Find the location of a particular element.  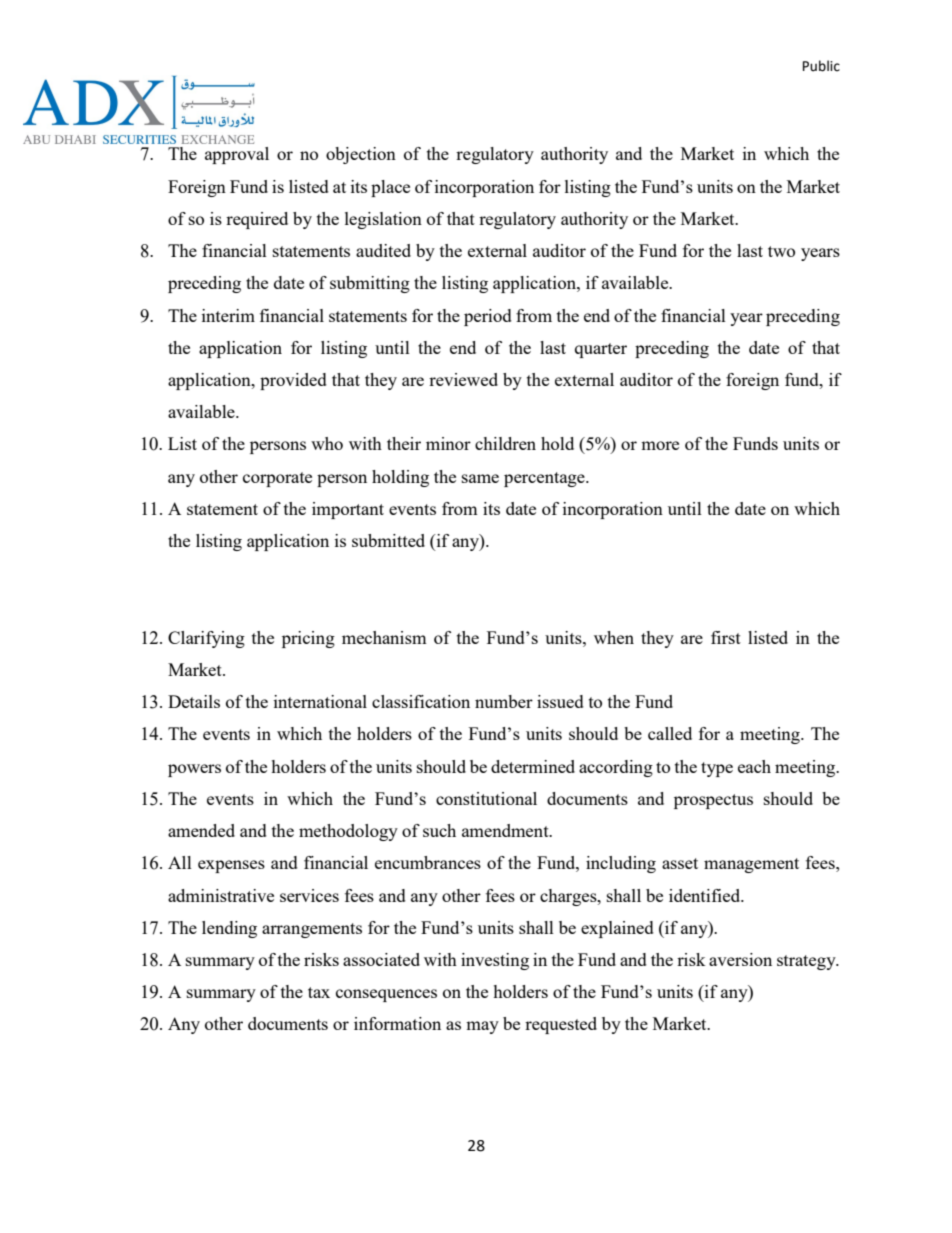

objection is located at coordinates (361, 155).
